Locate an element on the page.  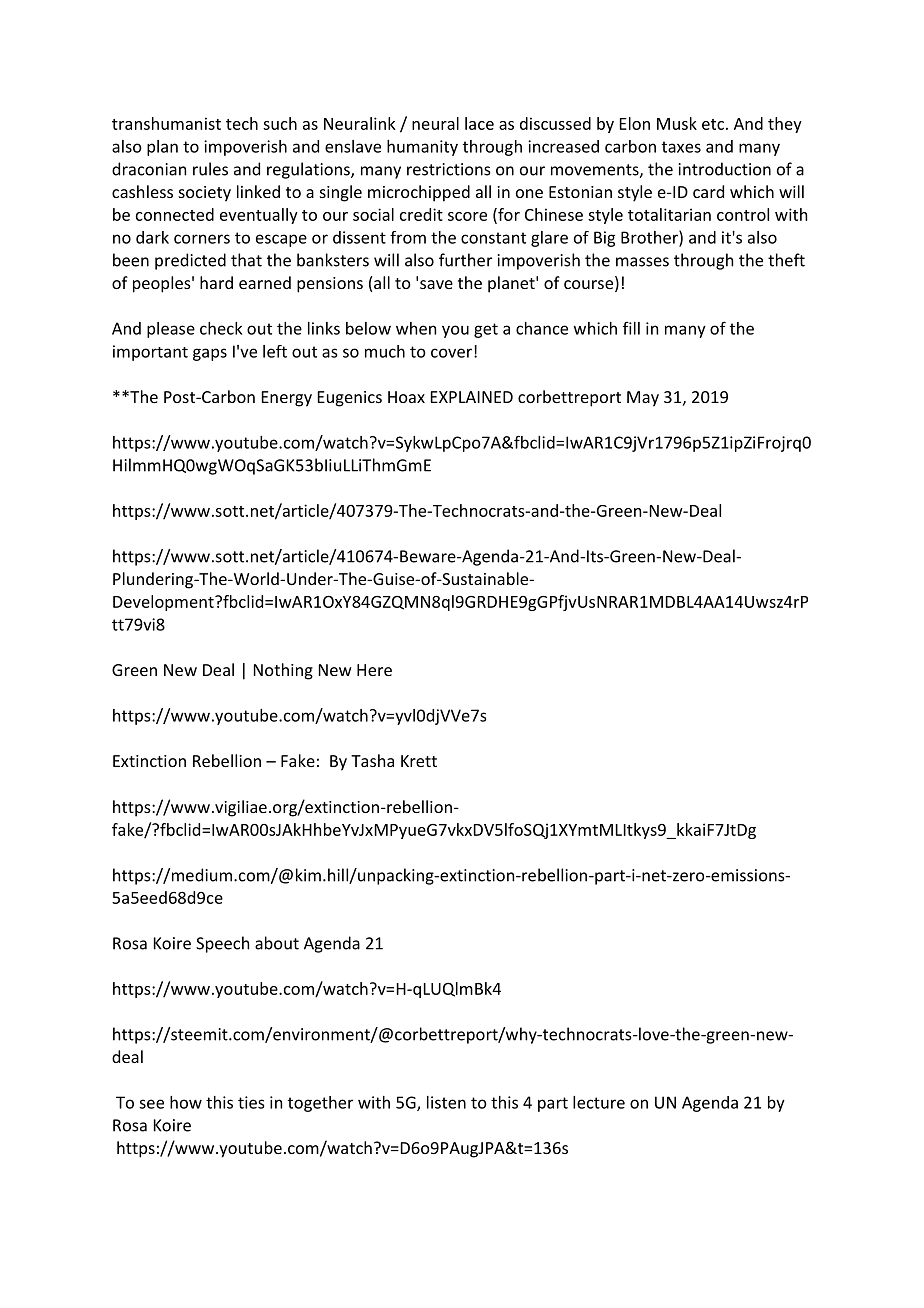
introduction is located at coordinates (724, 169).
